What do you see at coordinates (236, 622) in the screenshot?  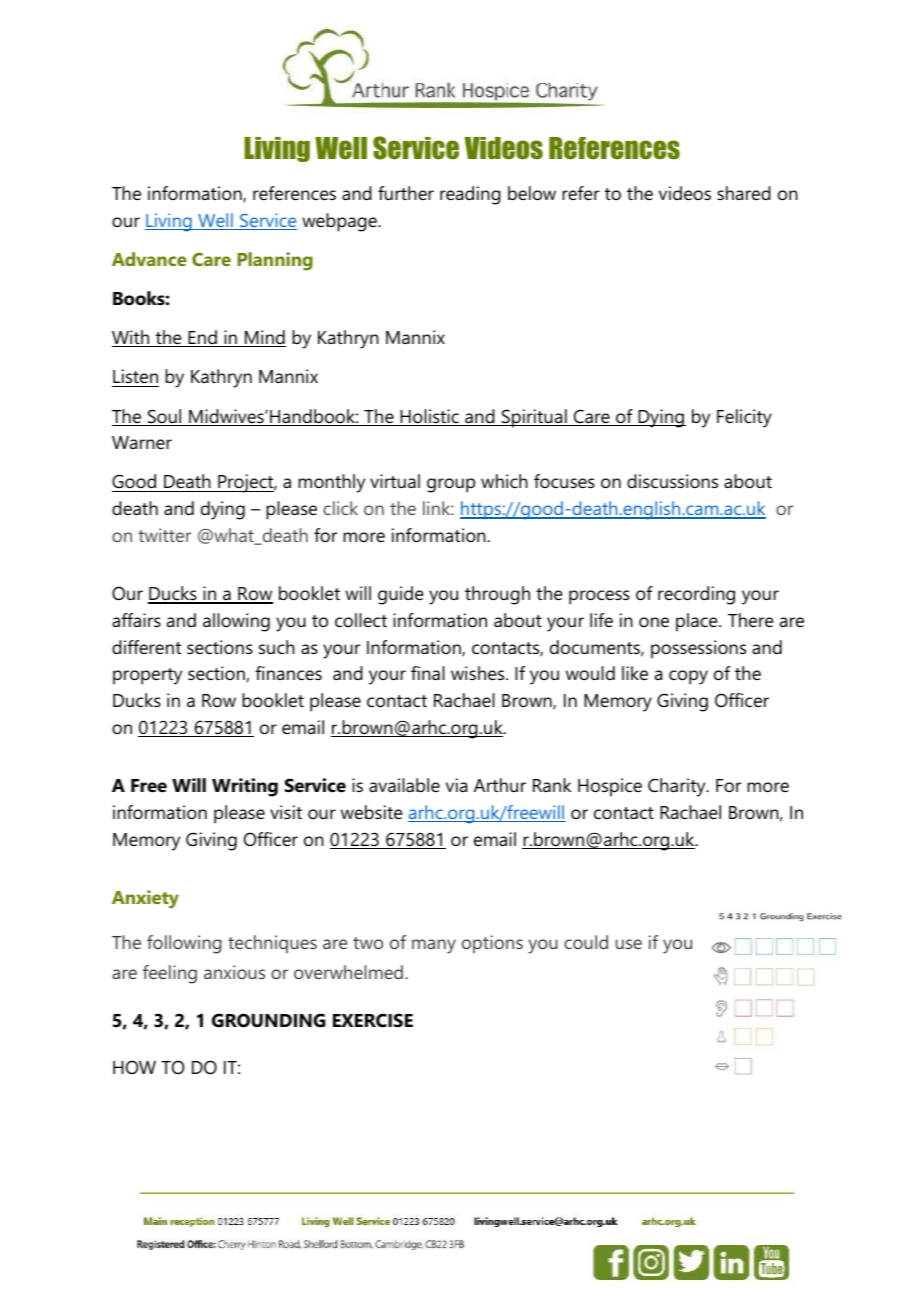 I see `allowing` at bounding box center [236, 622].
